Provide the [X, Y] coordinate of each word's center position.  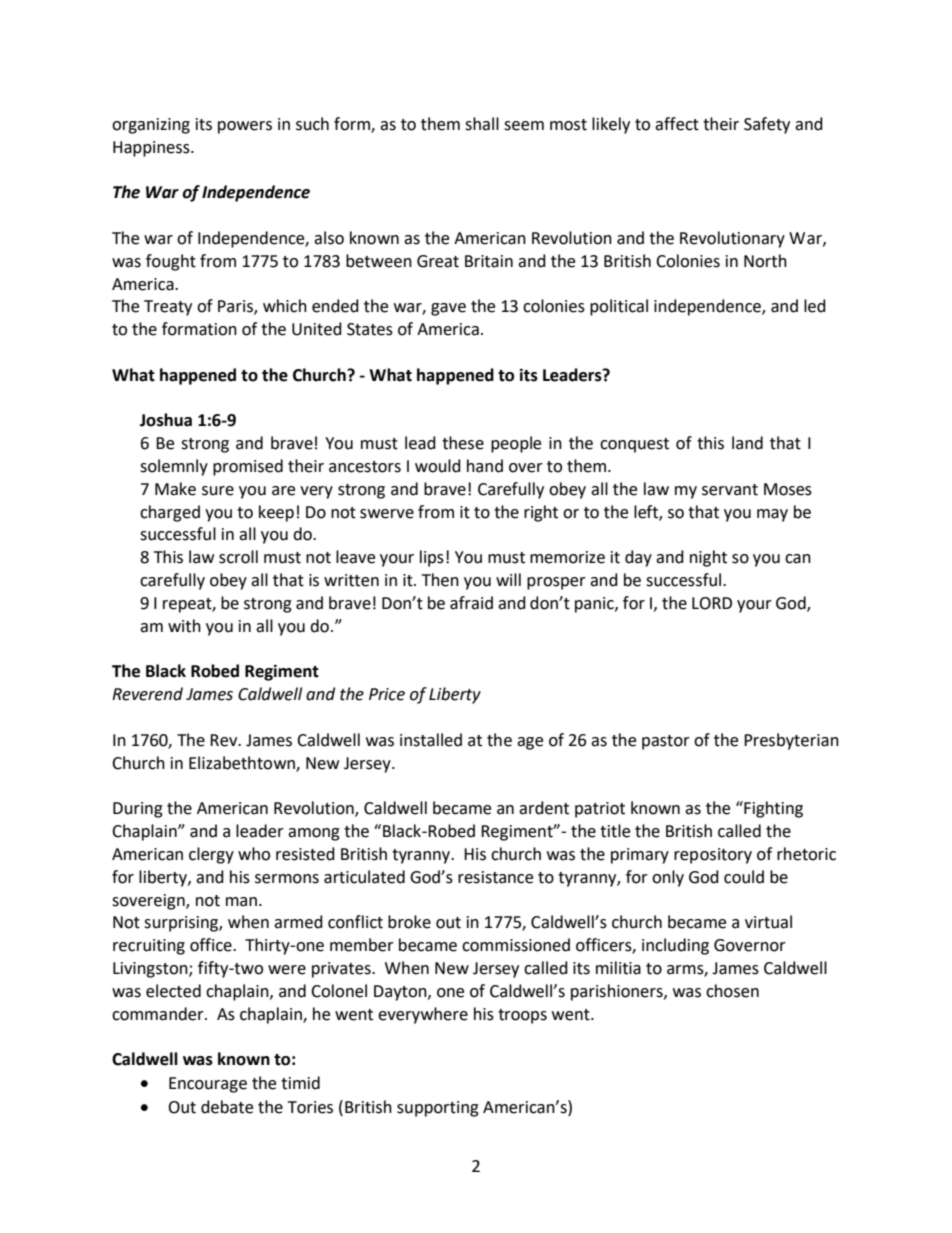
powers [245, 127]
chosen [732, 991]
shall [482, 124]
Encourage [208, 1085]
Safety [767, 125]
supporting [438, 1109]
